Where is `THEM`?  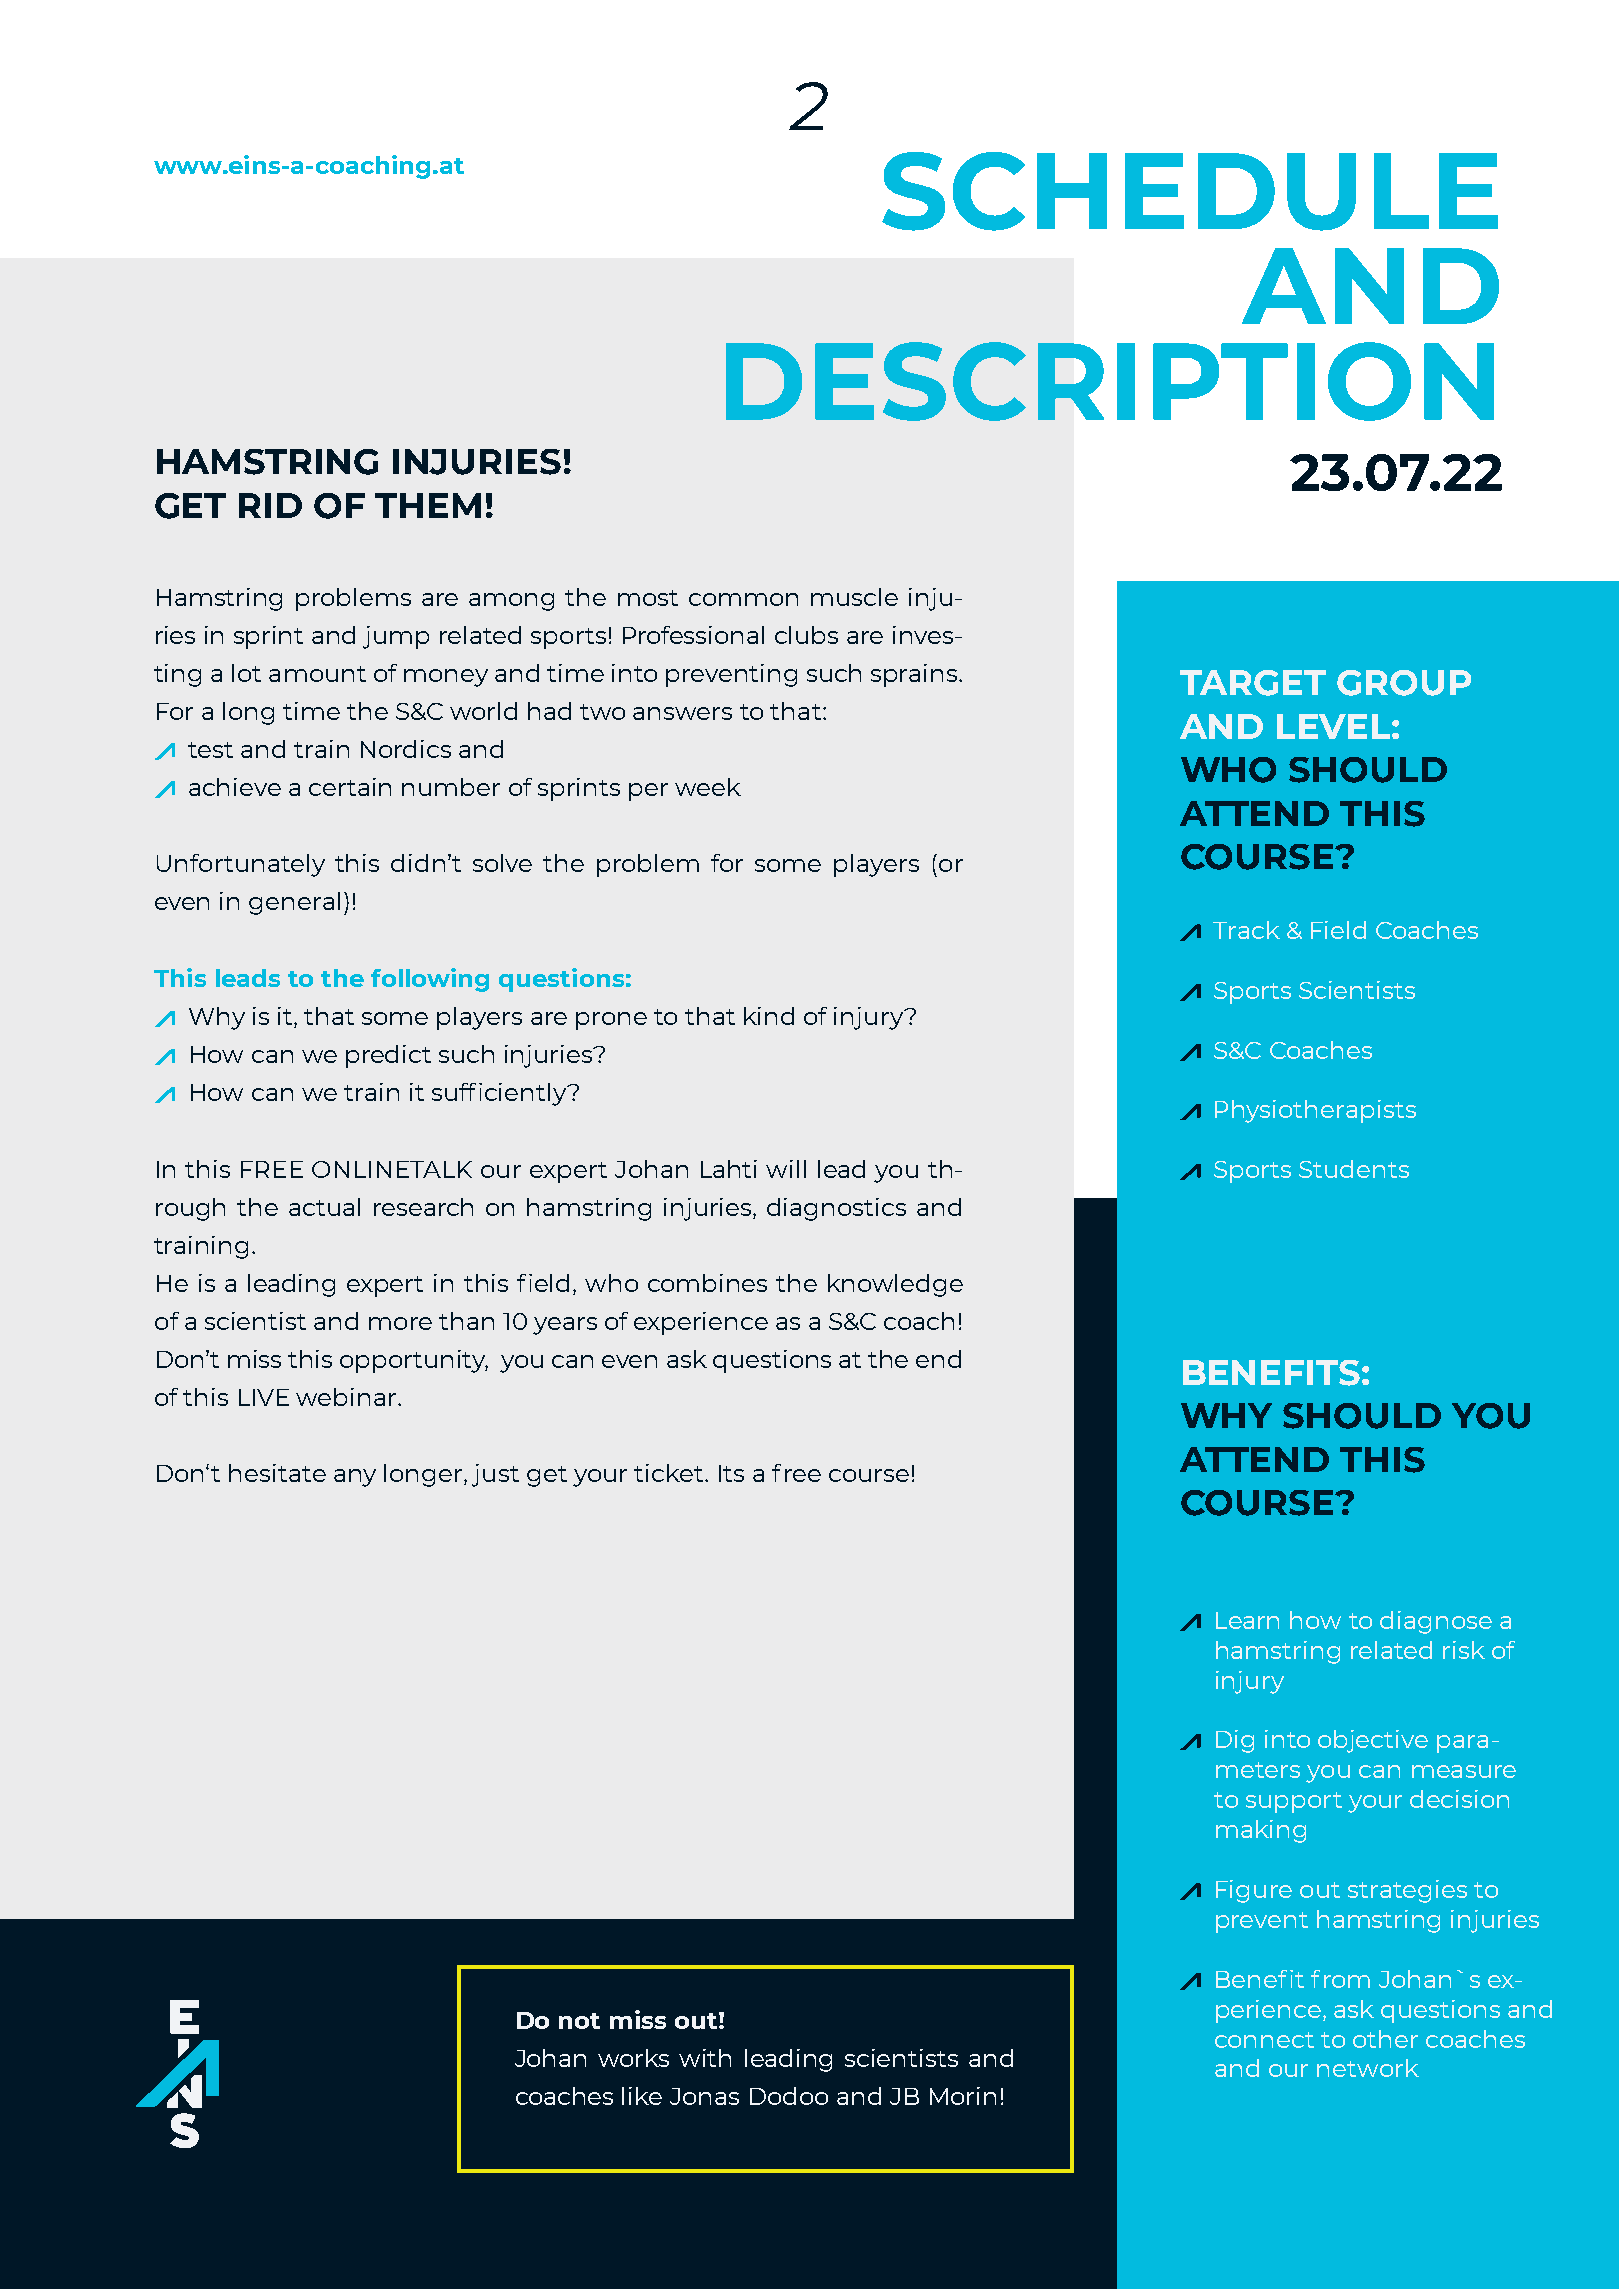
THEM is located at coordinates (428, 505).
